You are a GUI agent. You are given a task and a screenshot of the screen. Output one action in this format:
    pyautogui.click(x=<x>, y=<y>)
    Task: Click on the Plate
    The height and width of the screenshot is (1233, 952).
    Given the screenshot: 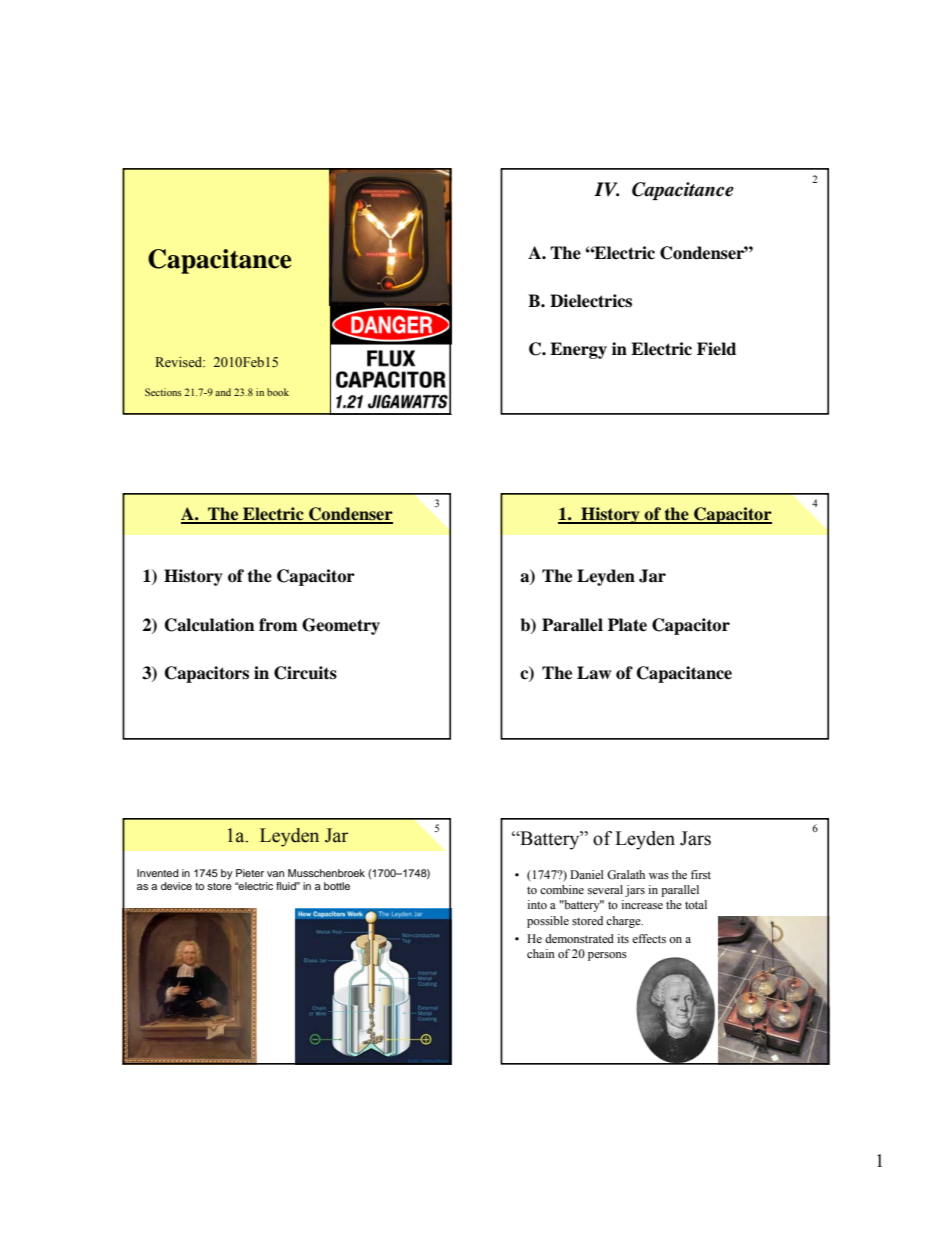 What is the action you would take?
    pyautogui.click(x=627, y=625)
